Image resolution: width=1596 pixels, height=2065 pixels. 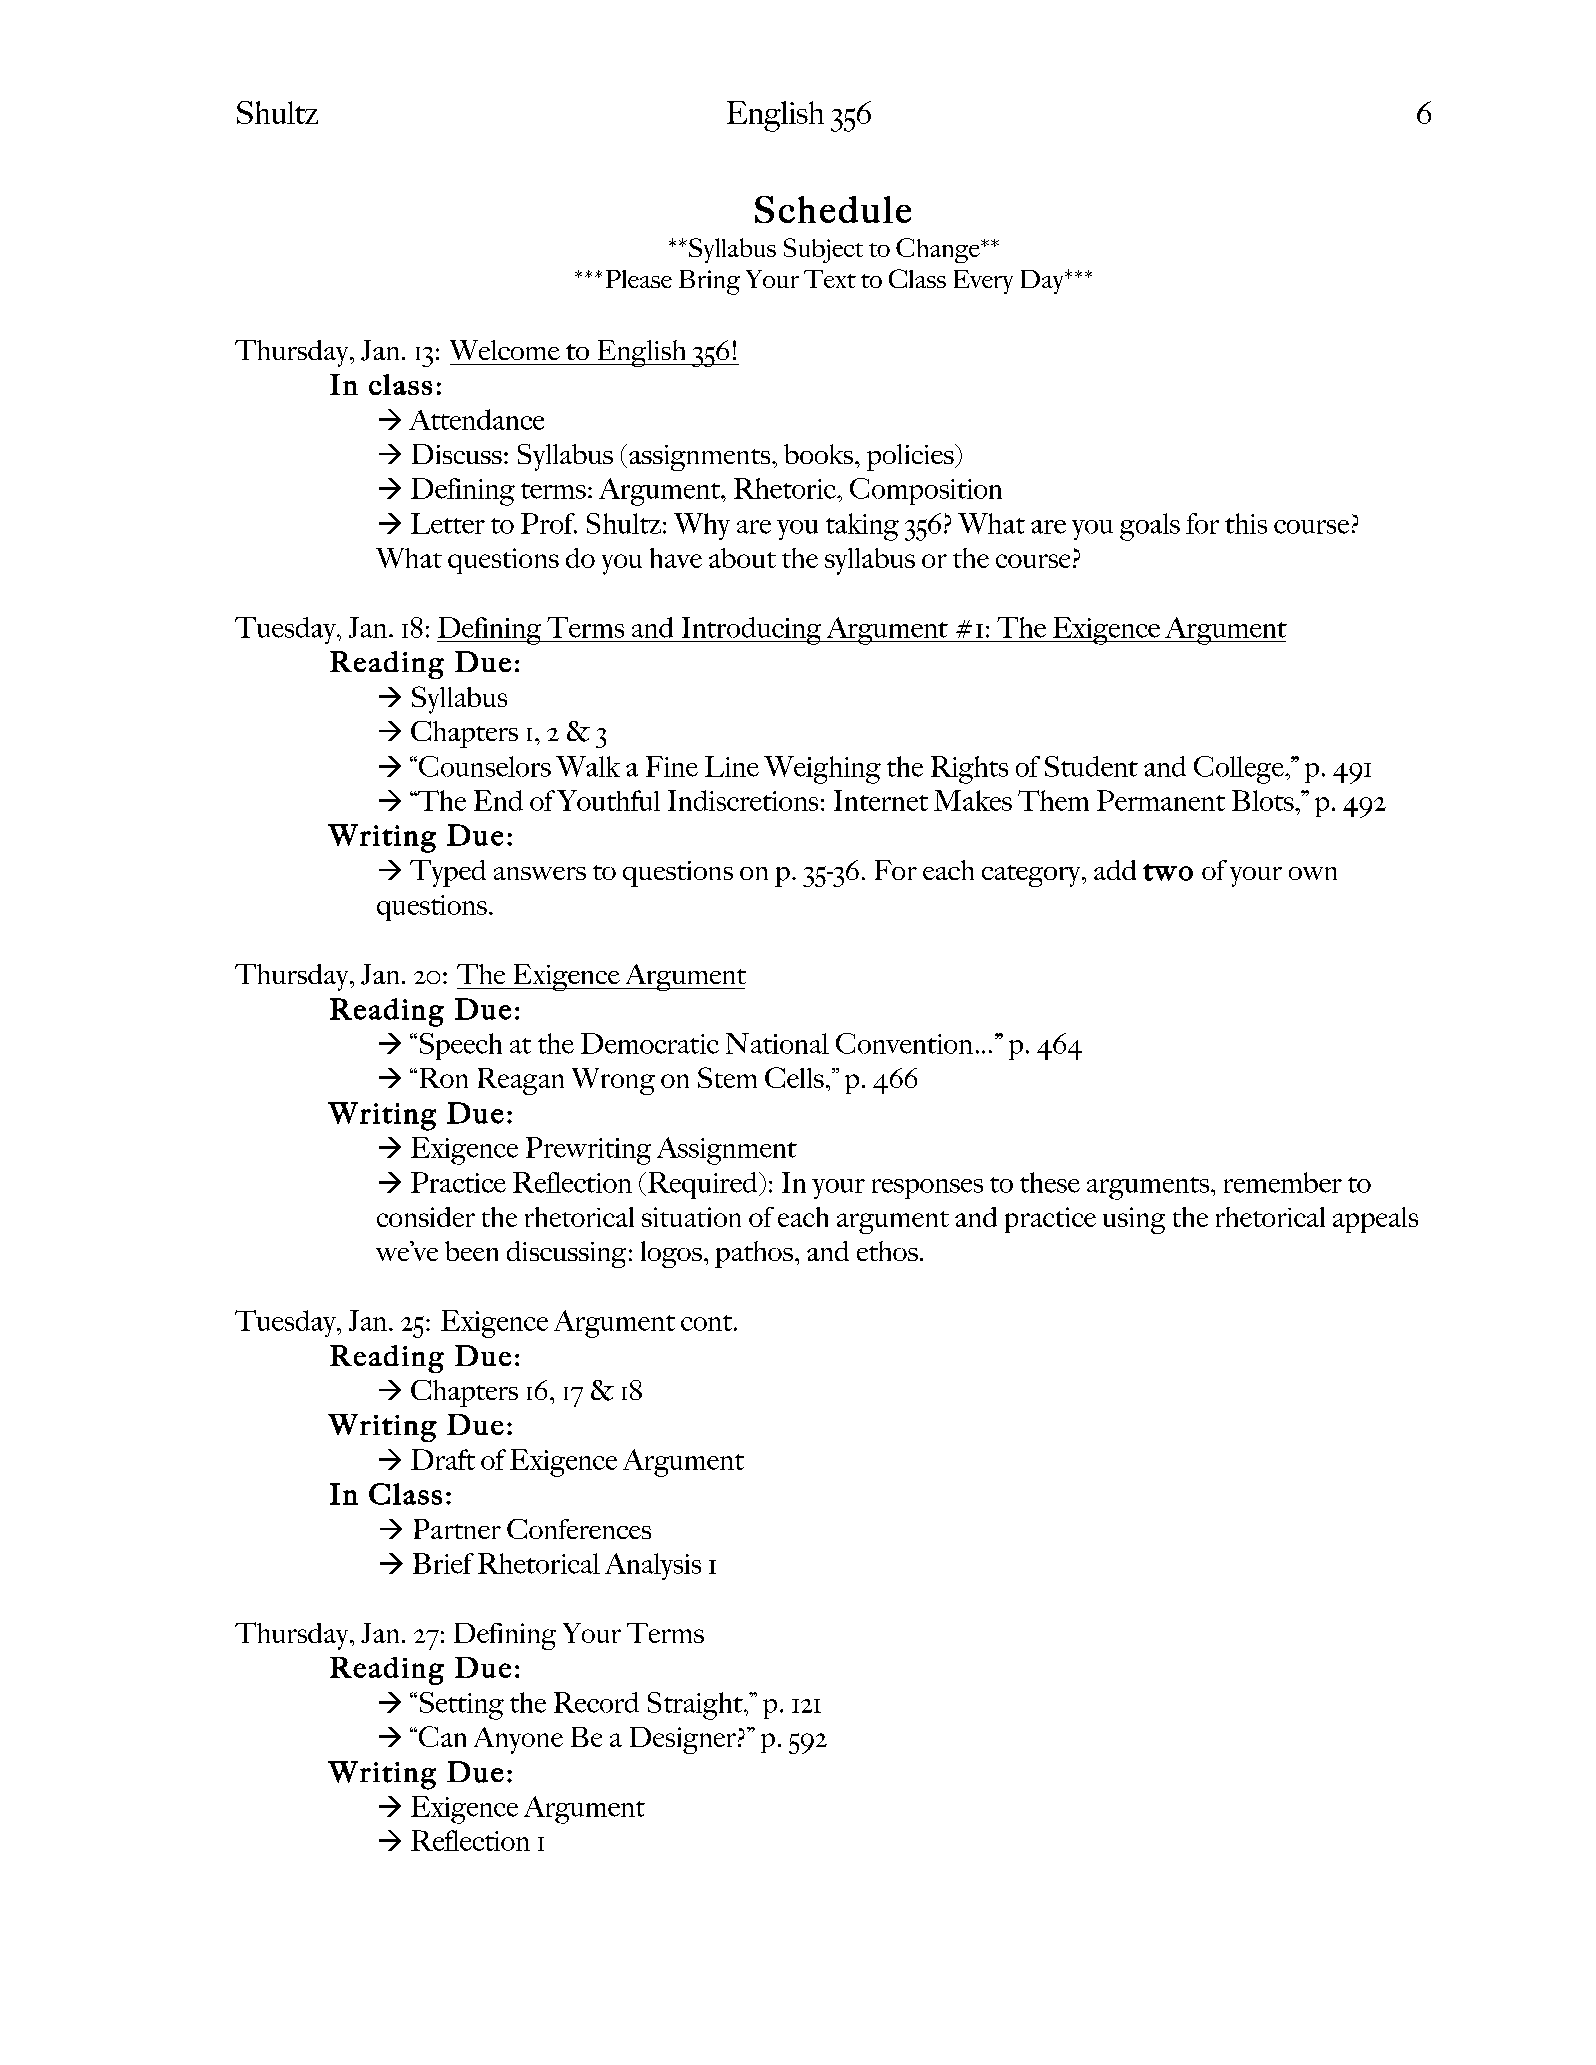 I want to click on Designer, so click(x=683, y=1740).
